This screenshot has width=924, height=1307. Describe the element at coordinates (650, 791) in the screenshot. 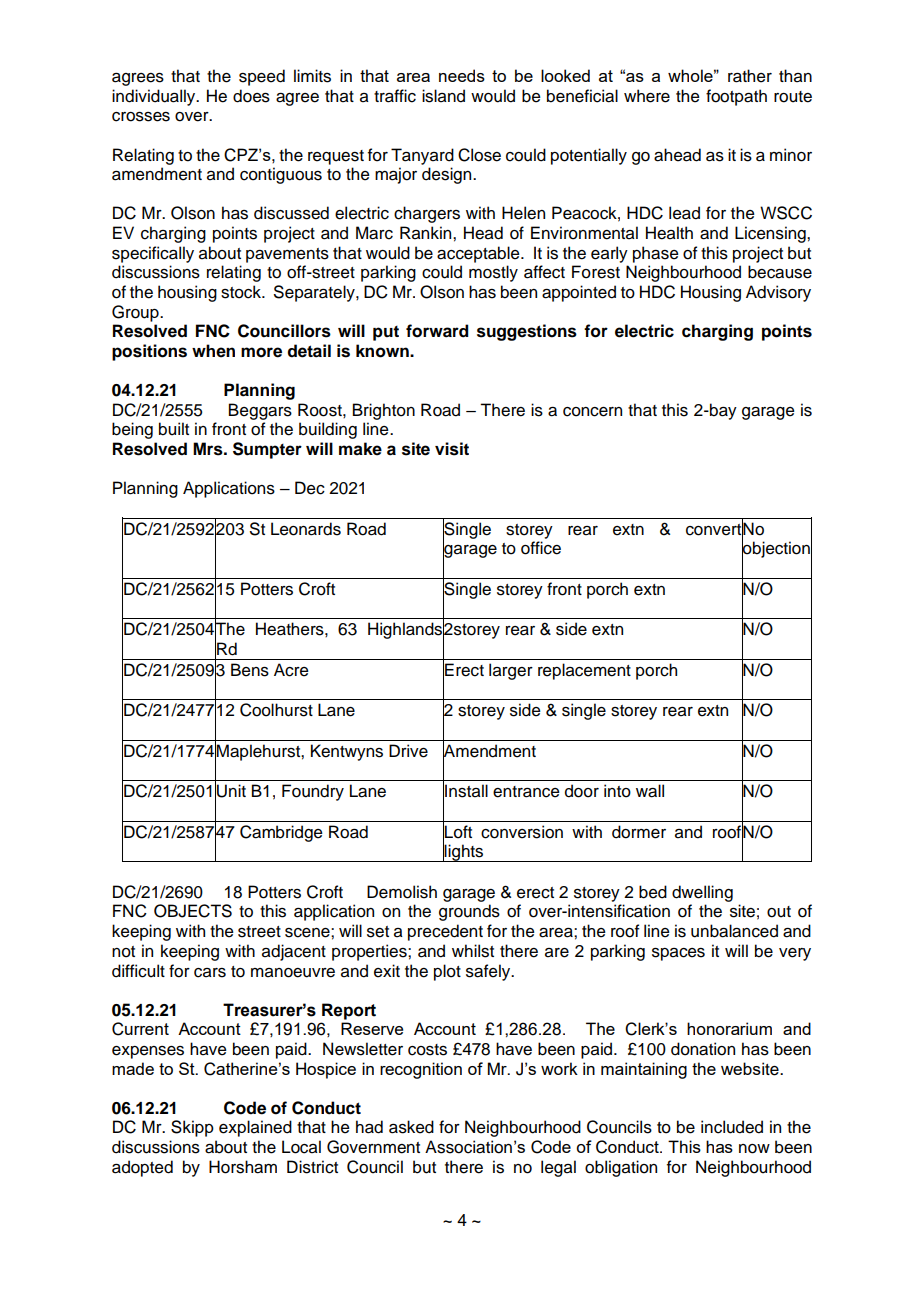

I see `wall` at that location.
